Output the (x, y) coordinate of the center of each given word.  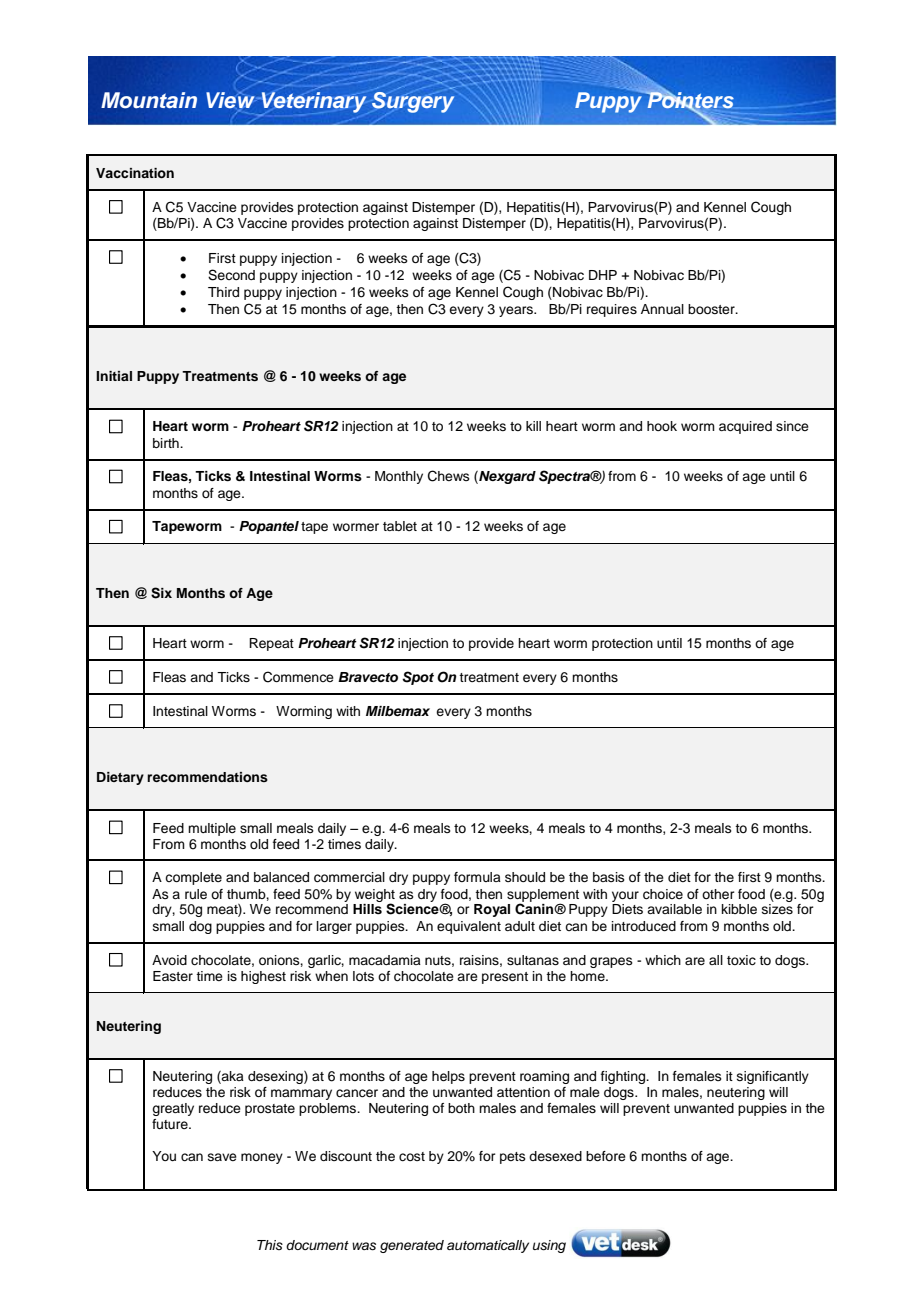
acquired (745, 427)
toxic (741, 960)
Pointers (689, 100)
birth (167, 443)
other (718, 894)
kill (533, 426)
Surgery (413, 102)
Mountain (149, 100)
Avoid (169, 960)
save (222, 1157)
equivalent (469, 927)
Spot (418, 678)
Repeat (271, 644)
